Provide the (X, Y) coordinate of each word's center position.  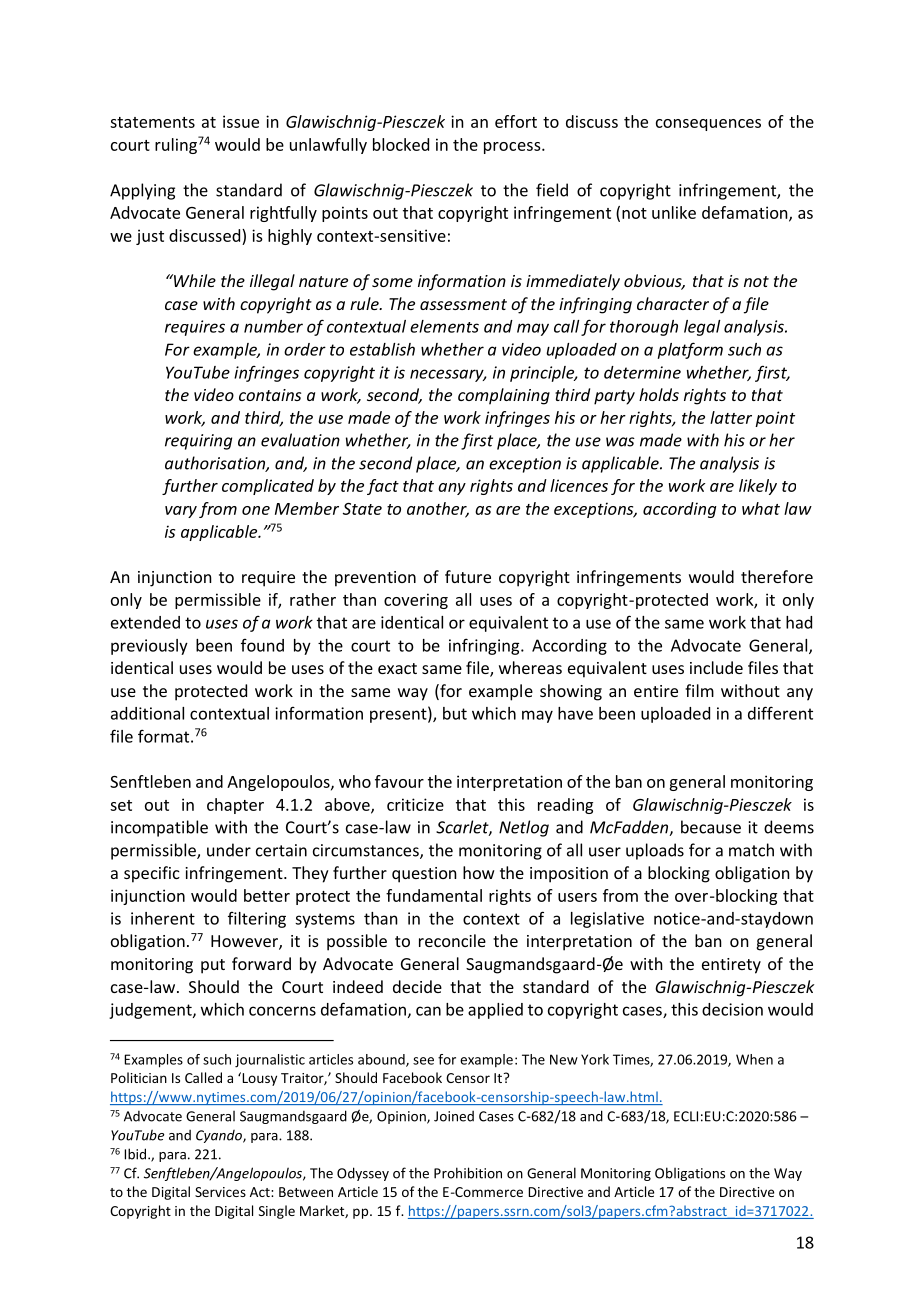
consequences (708, 125)
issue (241, 121)
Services (220, 1192)
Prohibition (468, 1173)
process (513, 148)
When (754, 1059)
